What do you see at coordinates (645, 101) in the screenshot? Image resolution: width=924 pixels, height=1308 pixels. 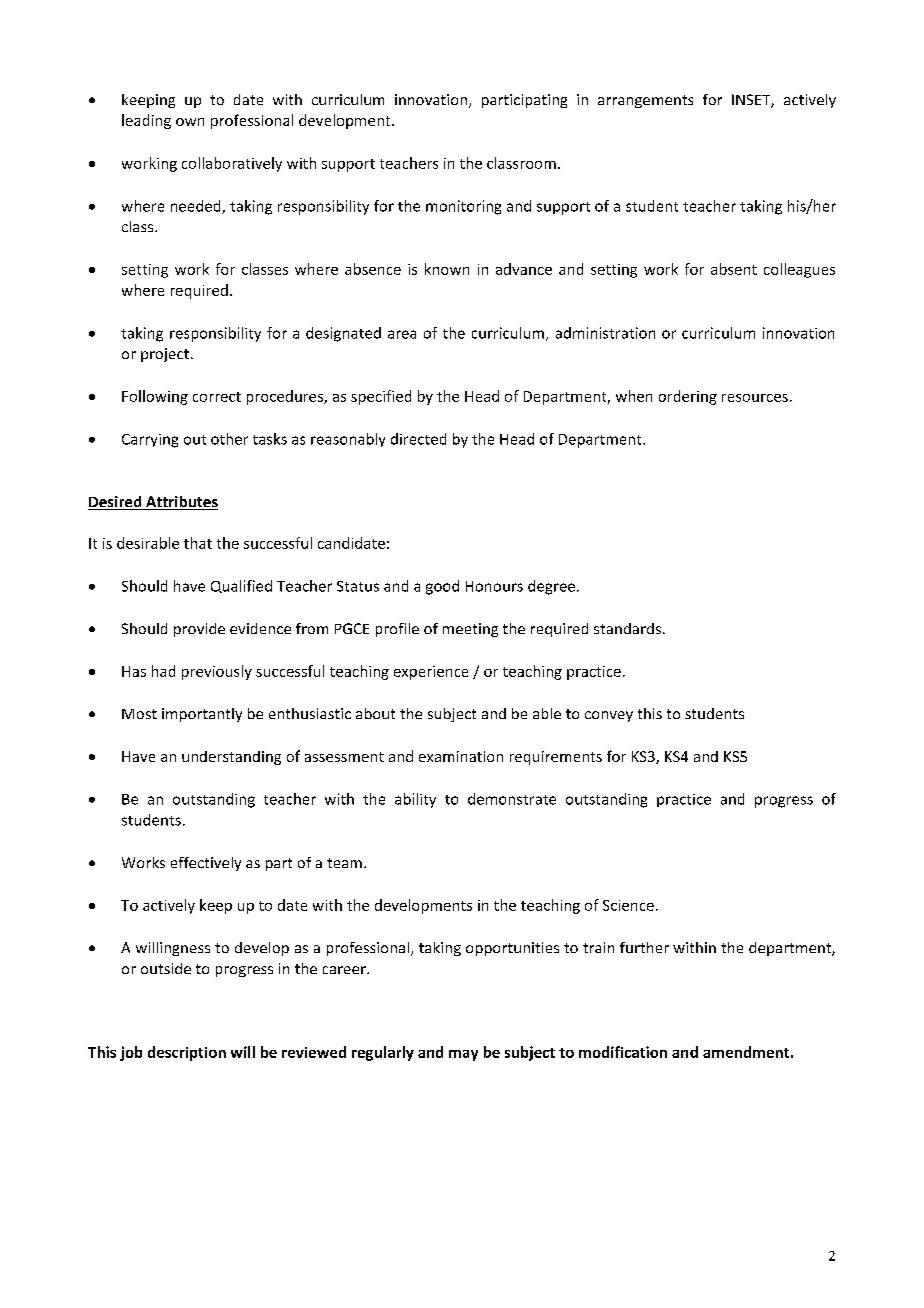 I see `arrangements` at bounding box center [645, 101].
